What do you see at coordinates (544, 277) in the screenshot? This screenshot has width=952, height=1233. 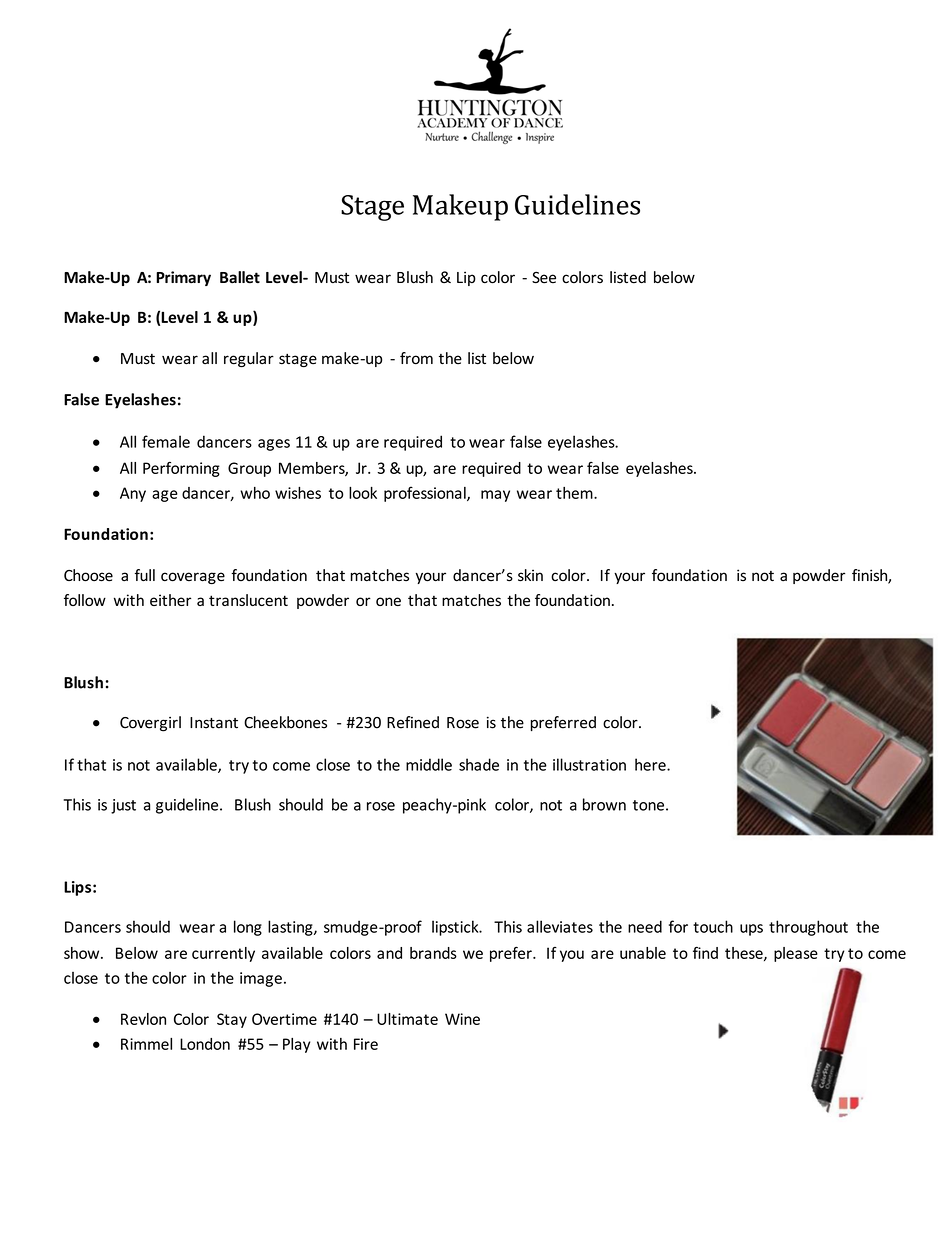 I see `See` at bounding box center [544, 277].
